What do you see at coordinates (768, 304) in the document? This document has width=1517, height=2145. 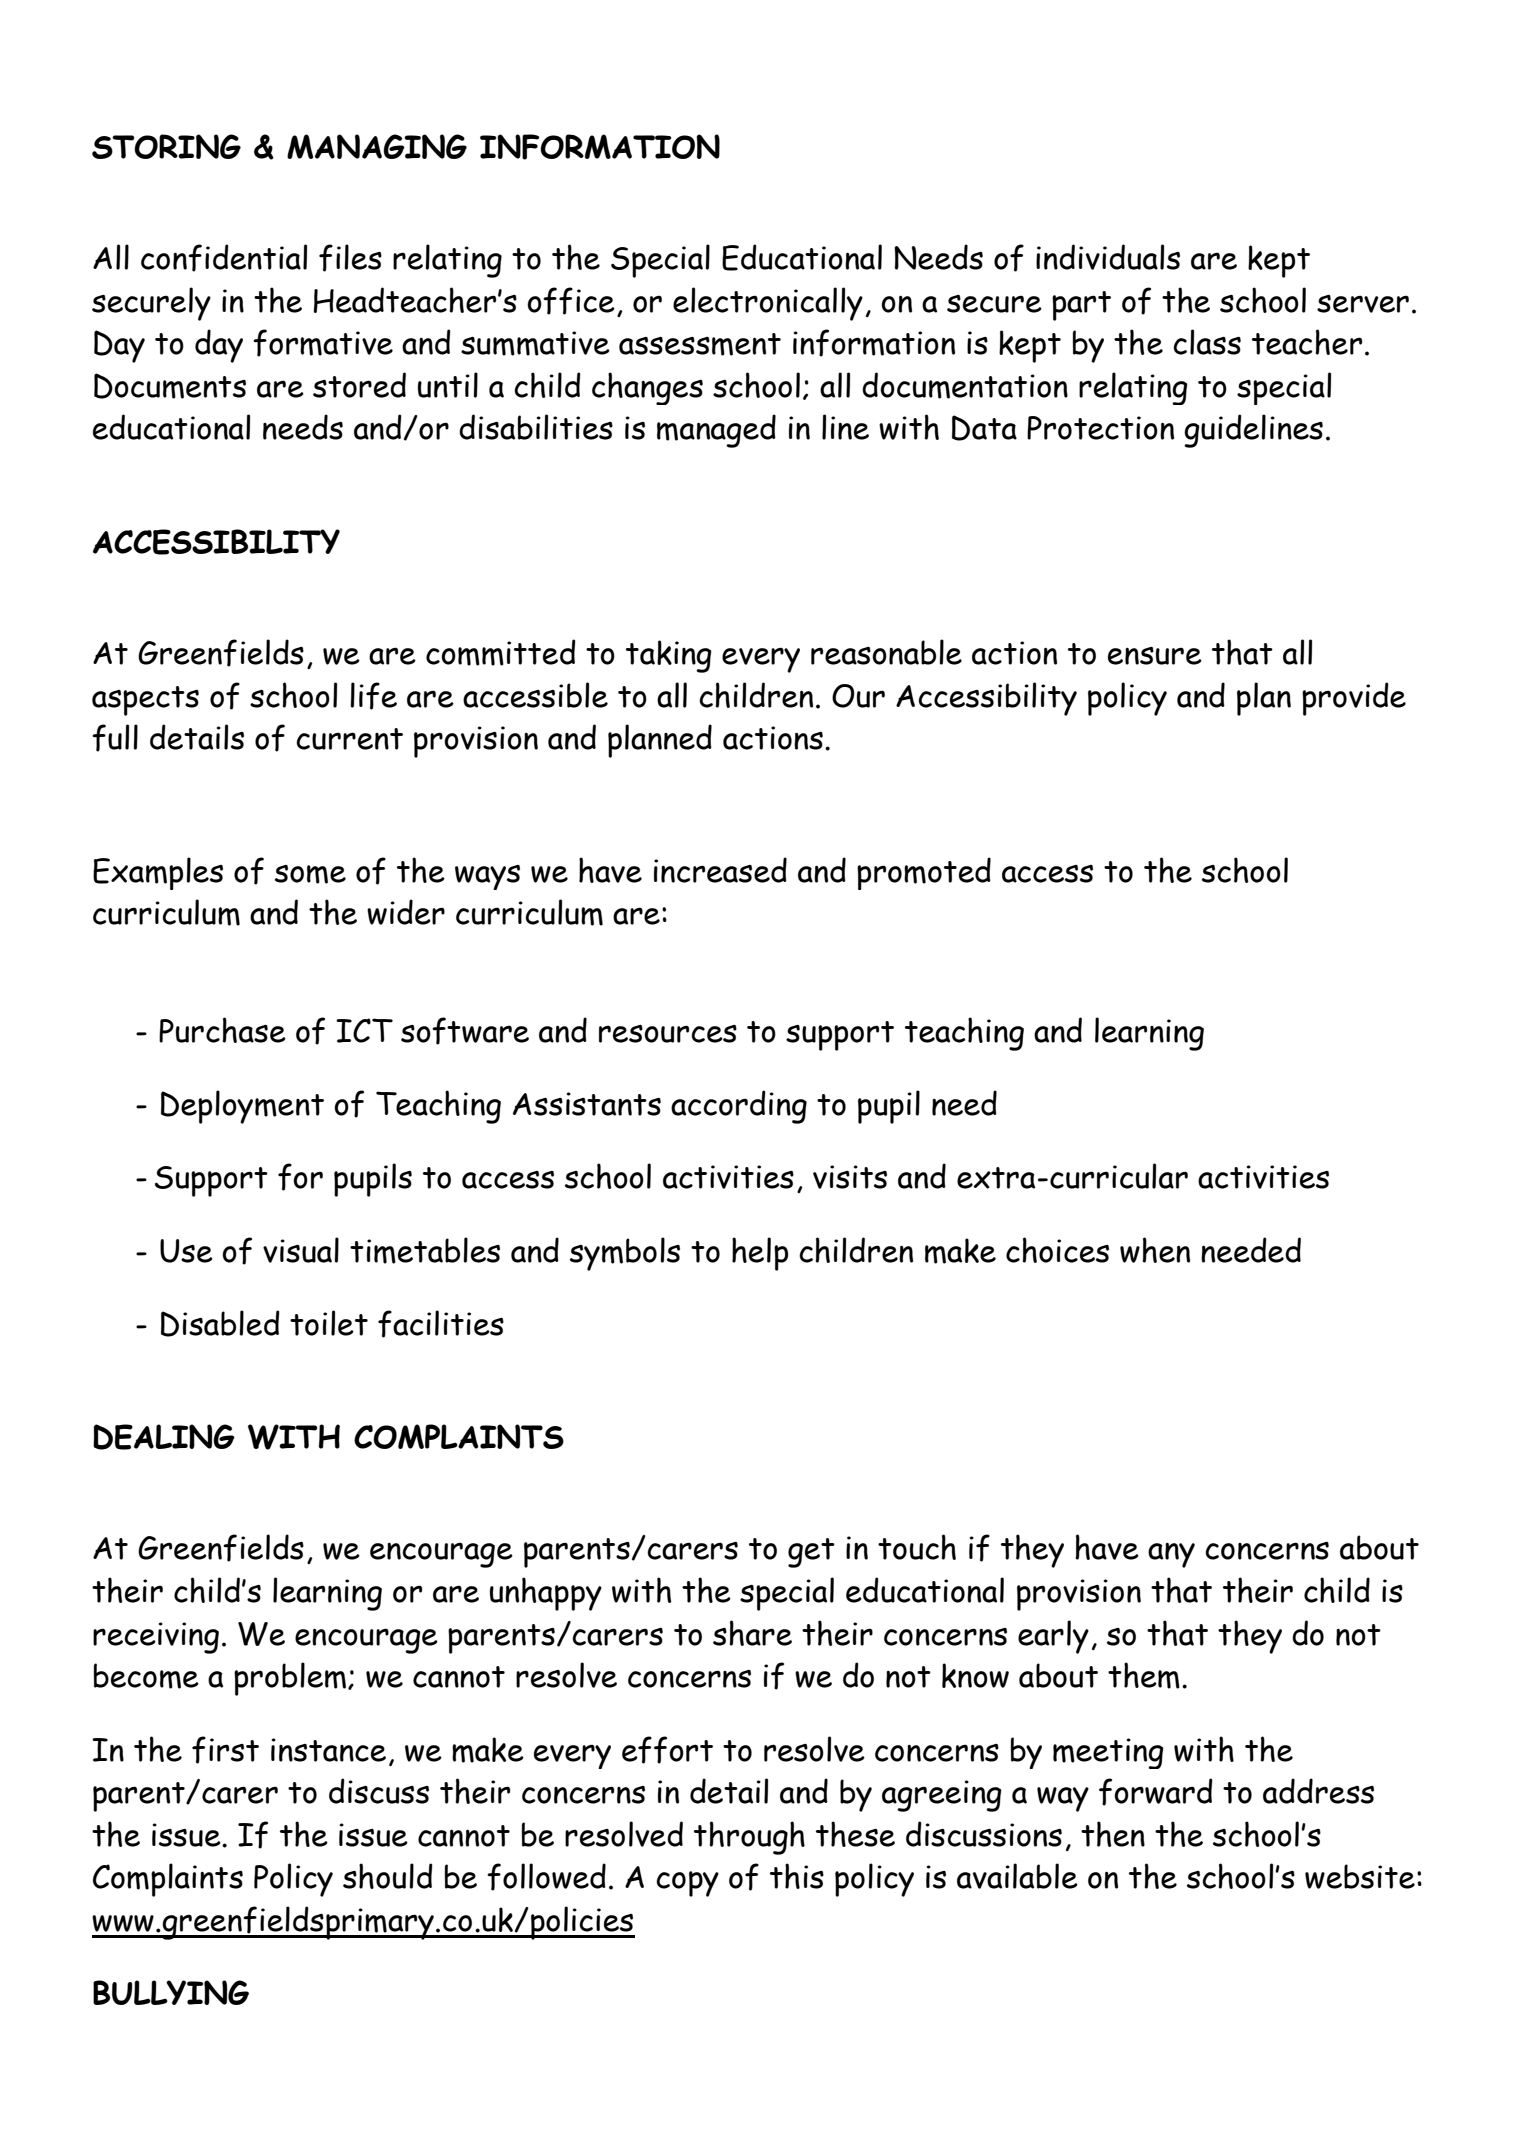 I see `electronically` at bounding box center [768, 304].
